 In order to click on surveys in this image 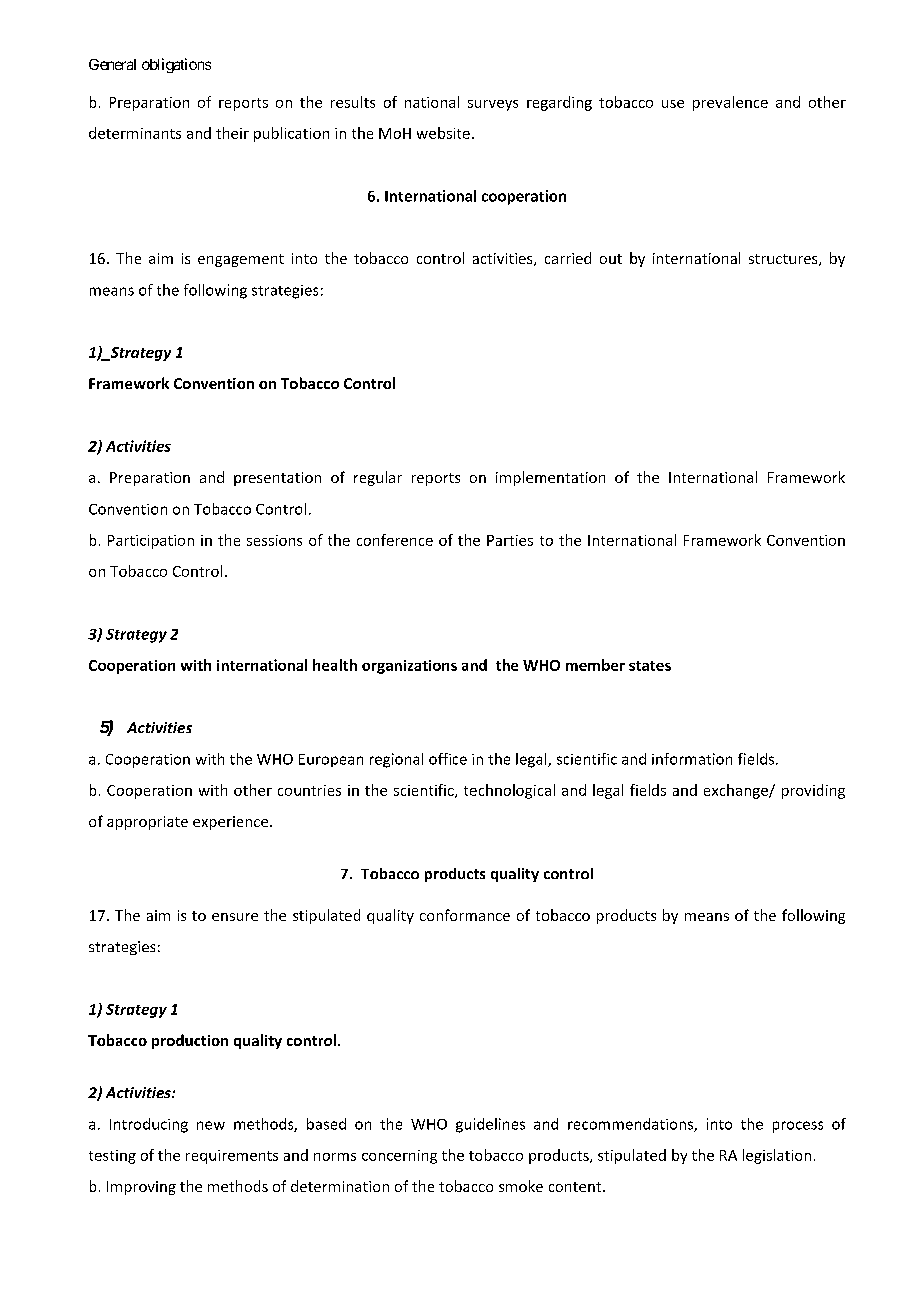, I will do `click(493, 105)`.
